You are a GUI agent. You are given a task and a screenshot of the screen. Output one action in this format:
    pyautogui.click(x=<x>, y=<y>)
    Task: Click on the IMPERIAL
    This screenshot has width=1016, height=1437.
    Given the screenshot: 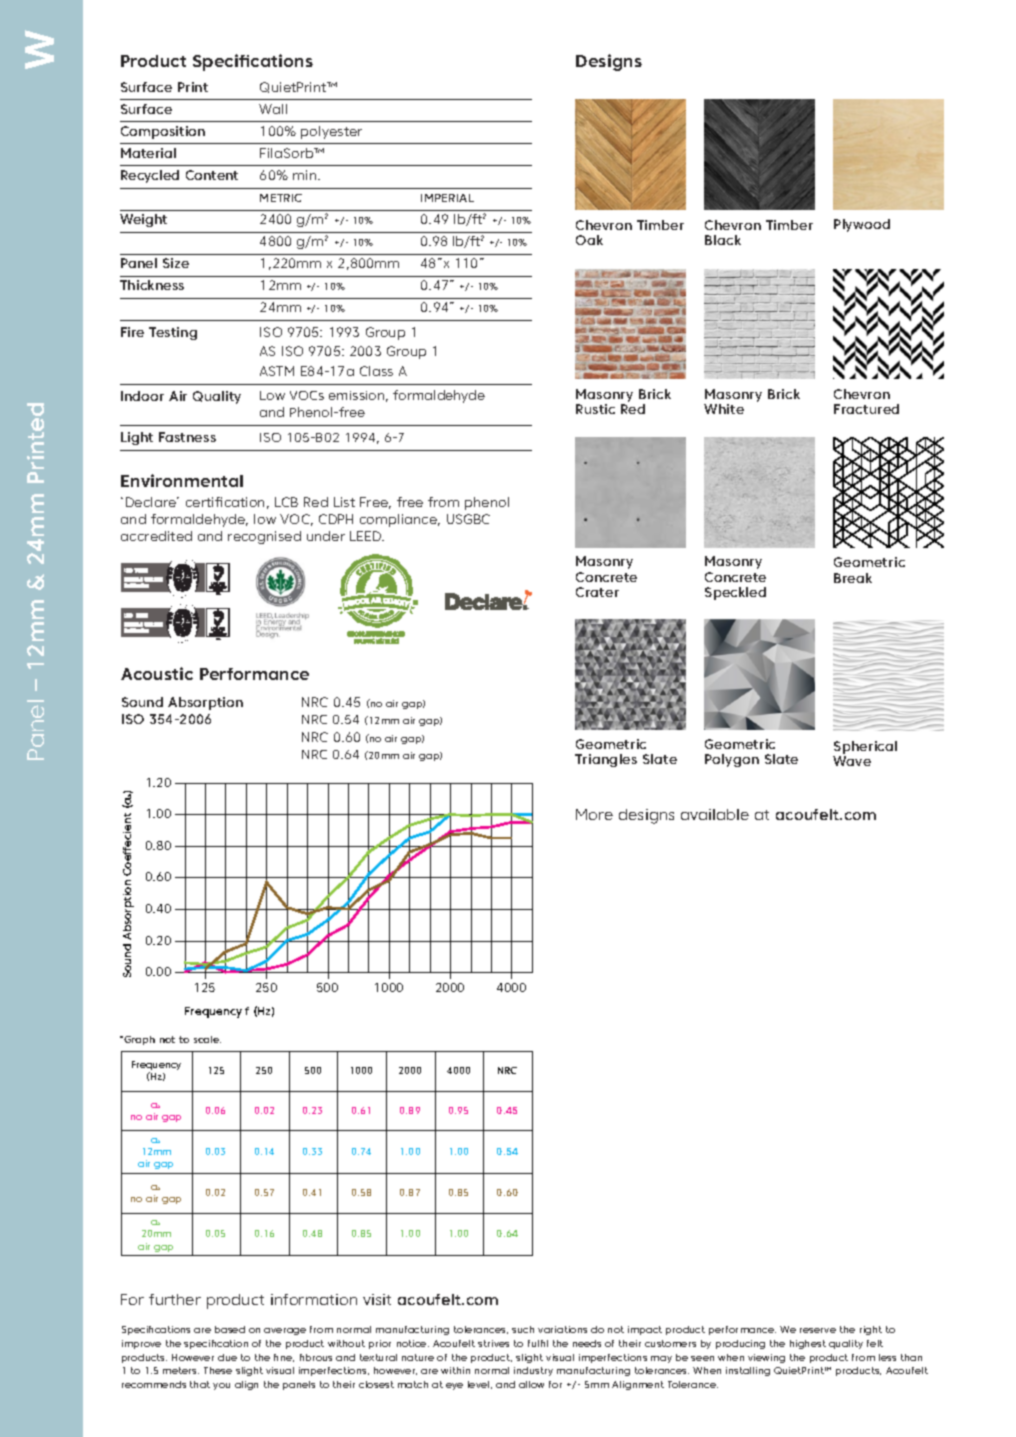 What is the action you would take?
    pyautogui.click(x=447, y=198)
